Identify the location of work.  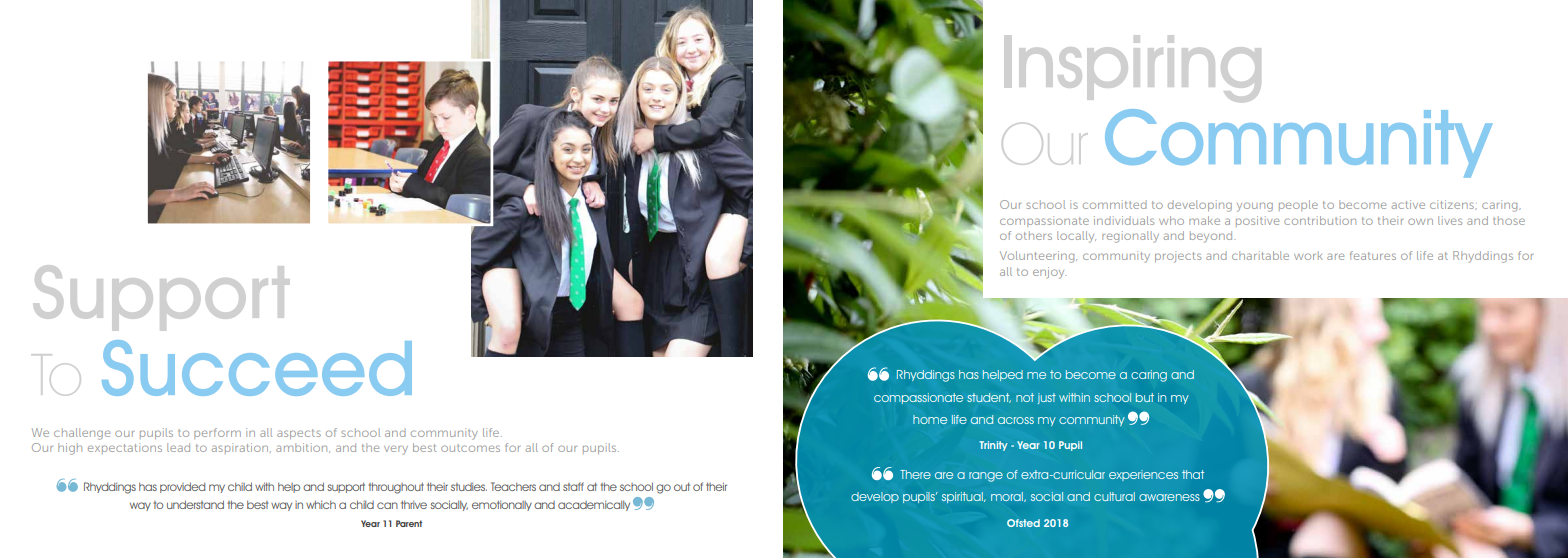
(1308, 255).
